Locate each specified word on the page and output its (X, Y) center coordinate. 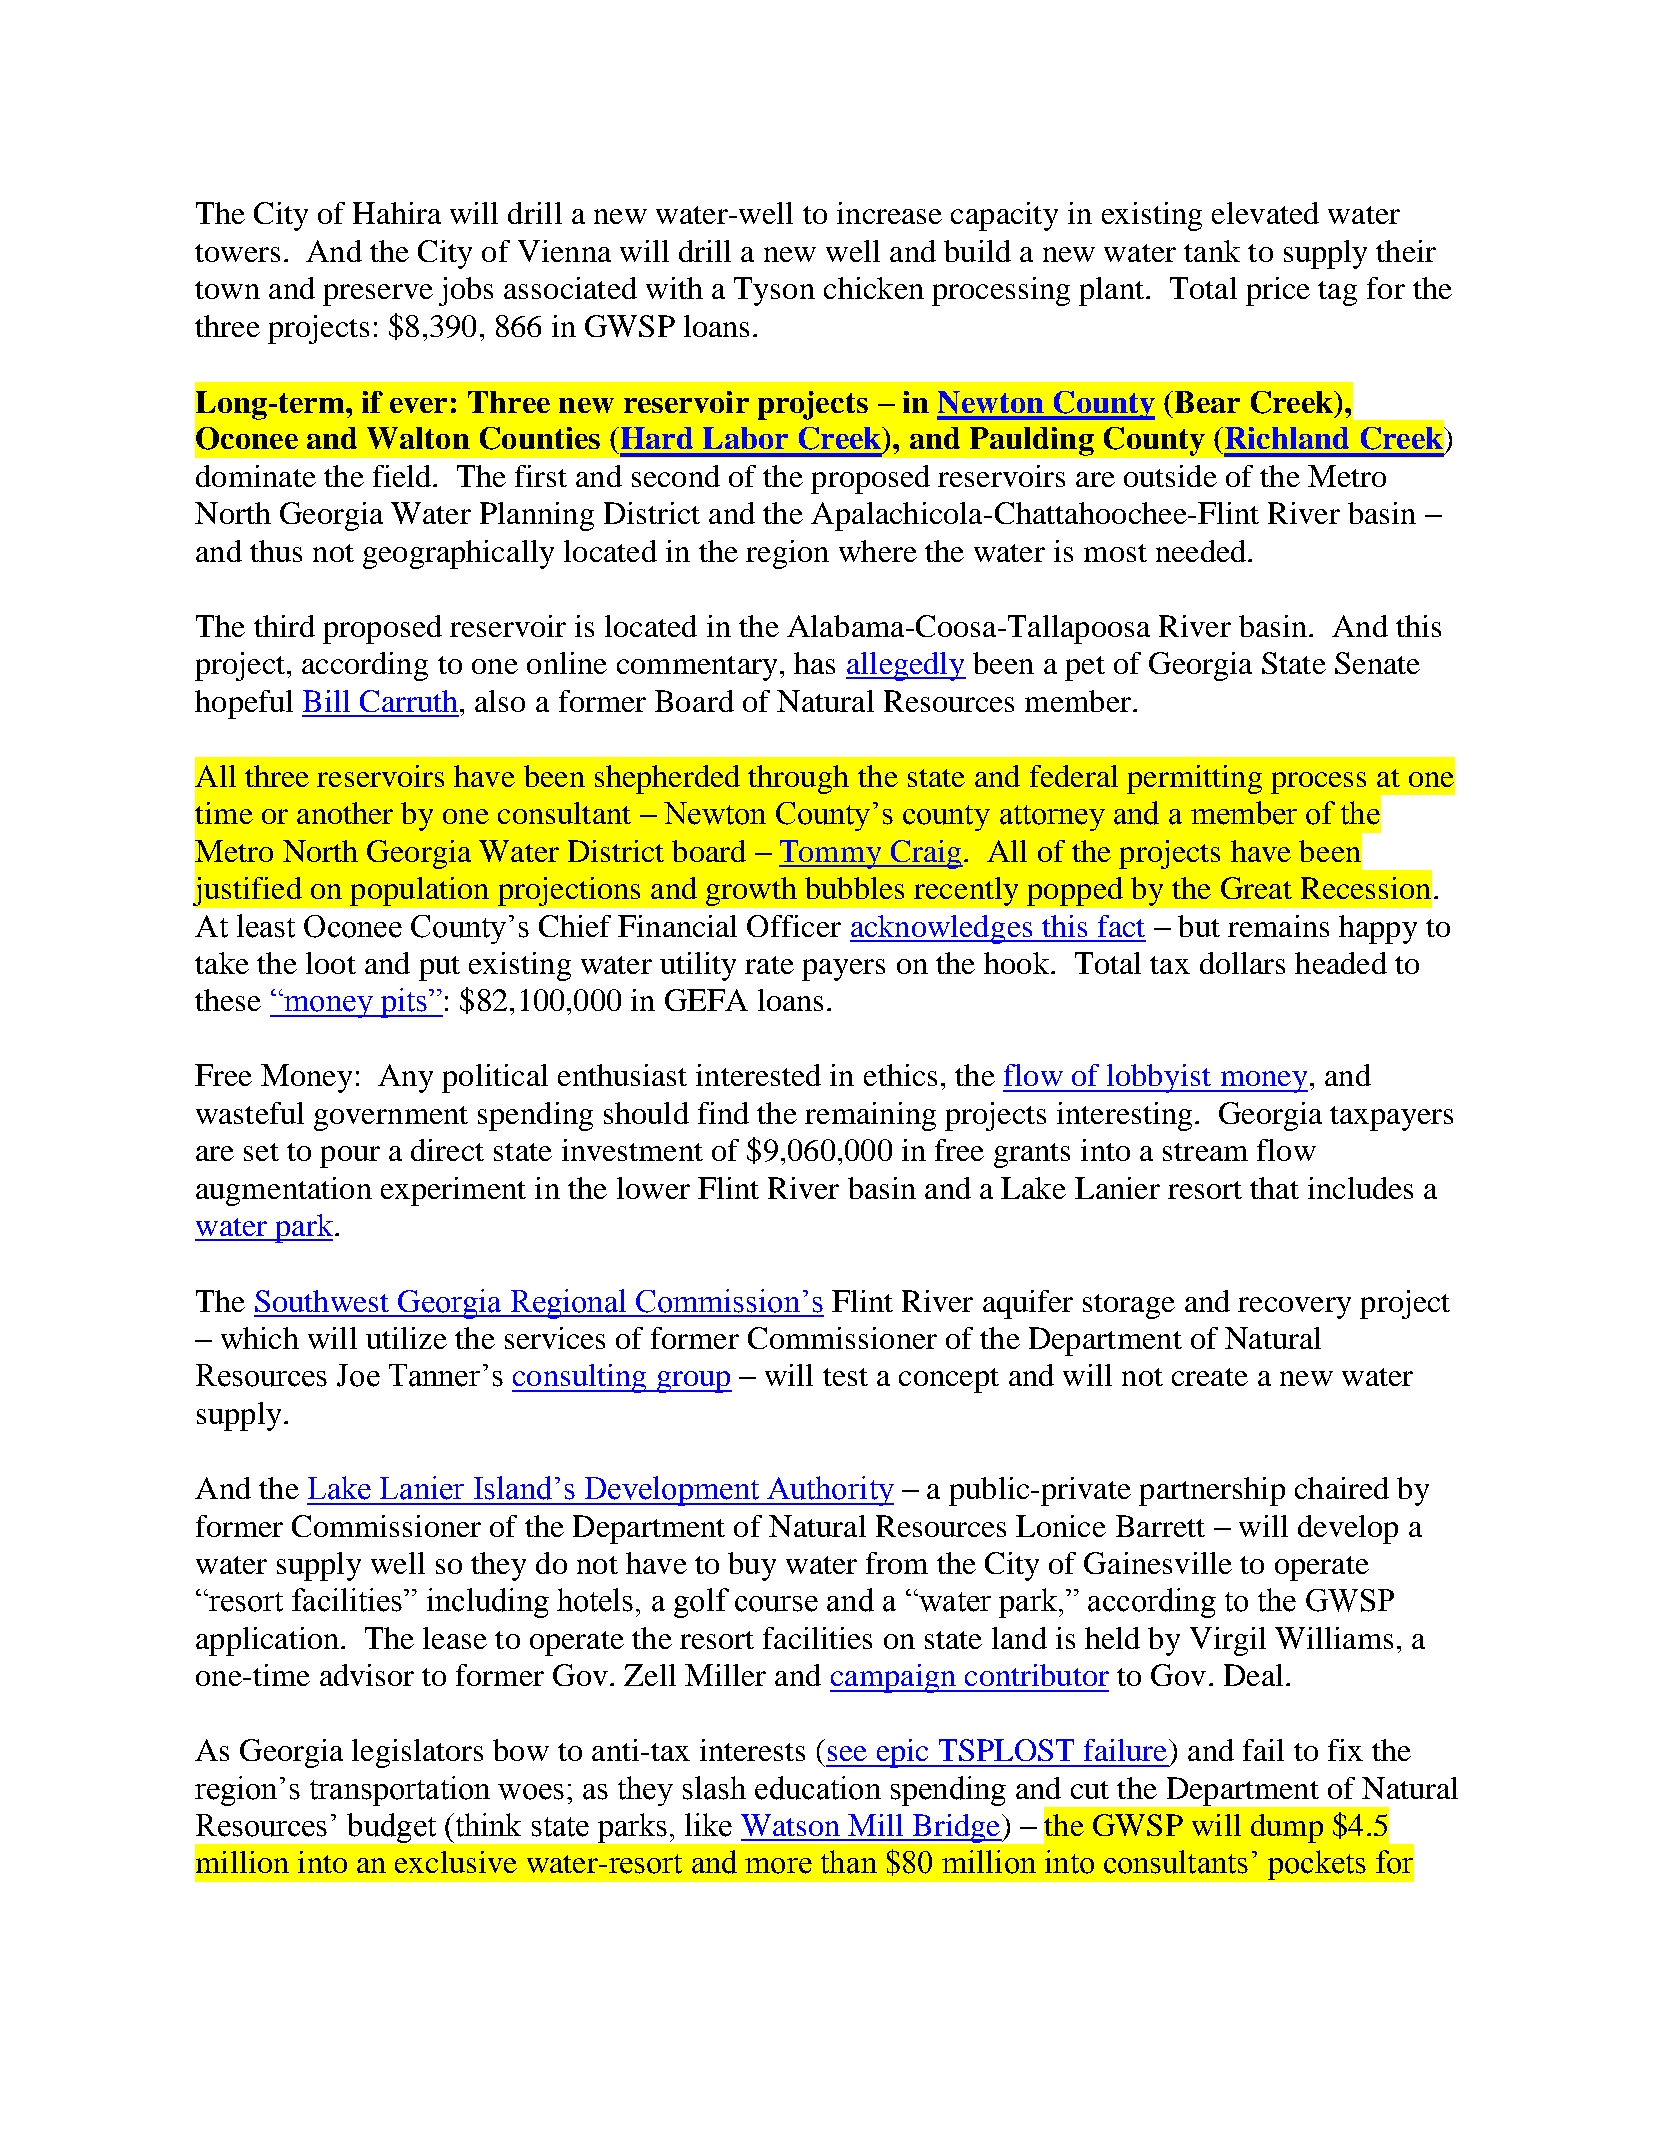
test (845, 1377)
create (1210, 1377)
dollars (1242, 963)
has (814, 663)
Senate (1377, 663)
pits (403, 1003)
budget (391, 1828)
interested (758, 1075)
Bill (326, 701)
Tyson (774, 291)
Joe (358, 1375)
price (1278, 291)
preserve (378, 295)
